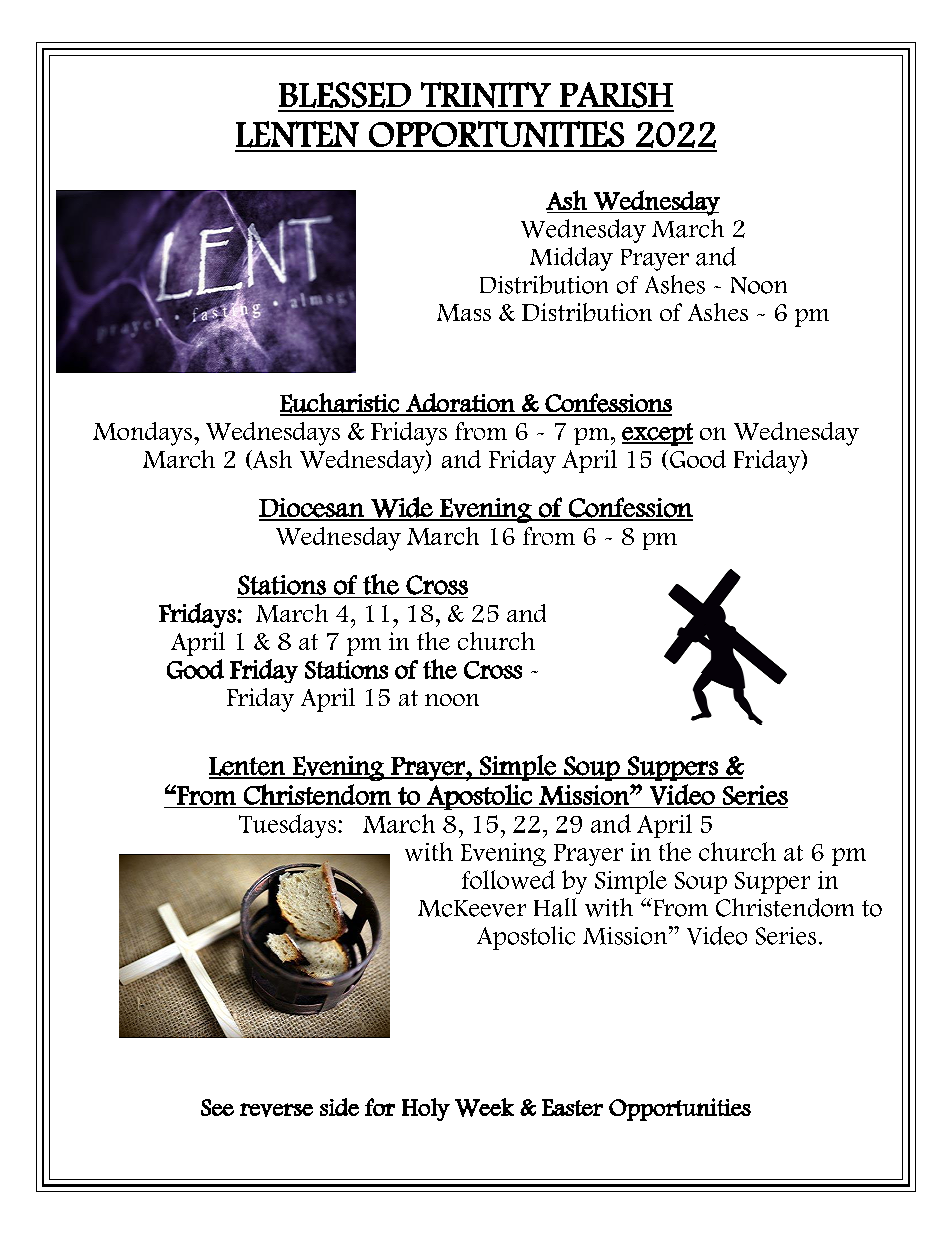  What do you see at coordinates (380, 1107) in the screenshot?
I see `for` at bounding box center [380, 1107].
